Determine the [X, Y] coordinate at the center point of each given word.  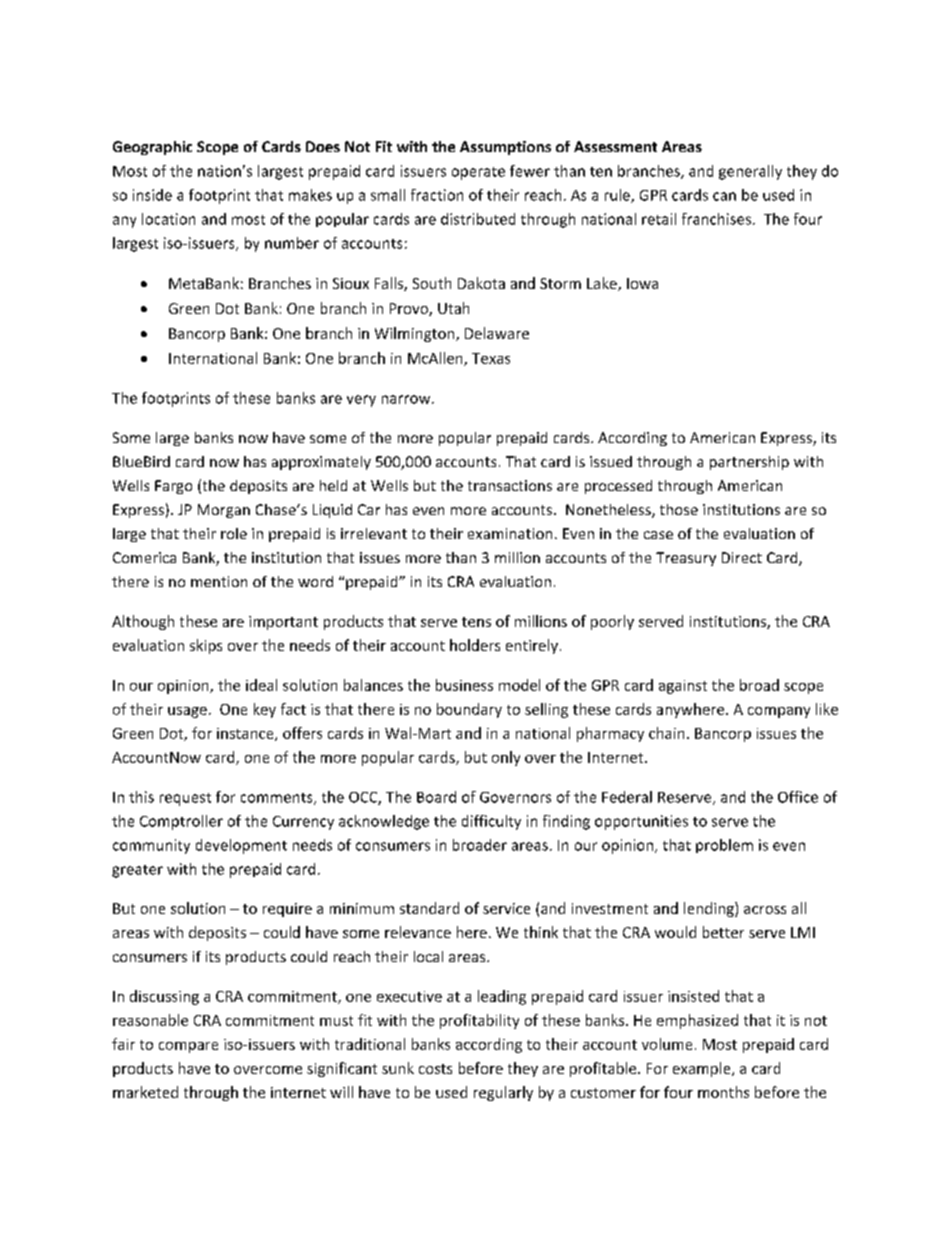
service [506, 908]
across [765, 910]
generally [750, 172]
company [779, 712]
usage [187, 712]
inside [152, 195]
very [361, 401]
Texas [491, 358]
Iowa [642, 283]
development [241, 846]
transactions [510, 485]
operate [478, 173]
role [234, 533]
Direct [742, 557]
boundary [469, 710]
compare [188, 1047]
